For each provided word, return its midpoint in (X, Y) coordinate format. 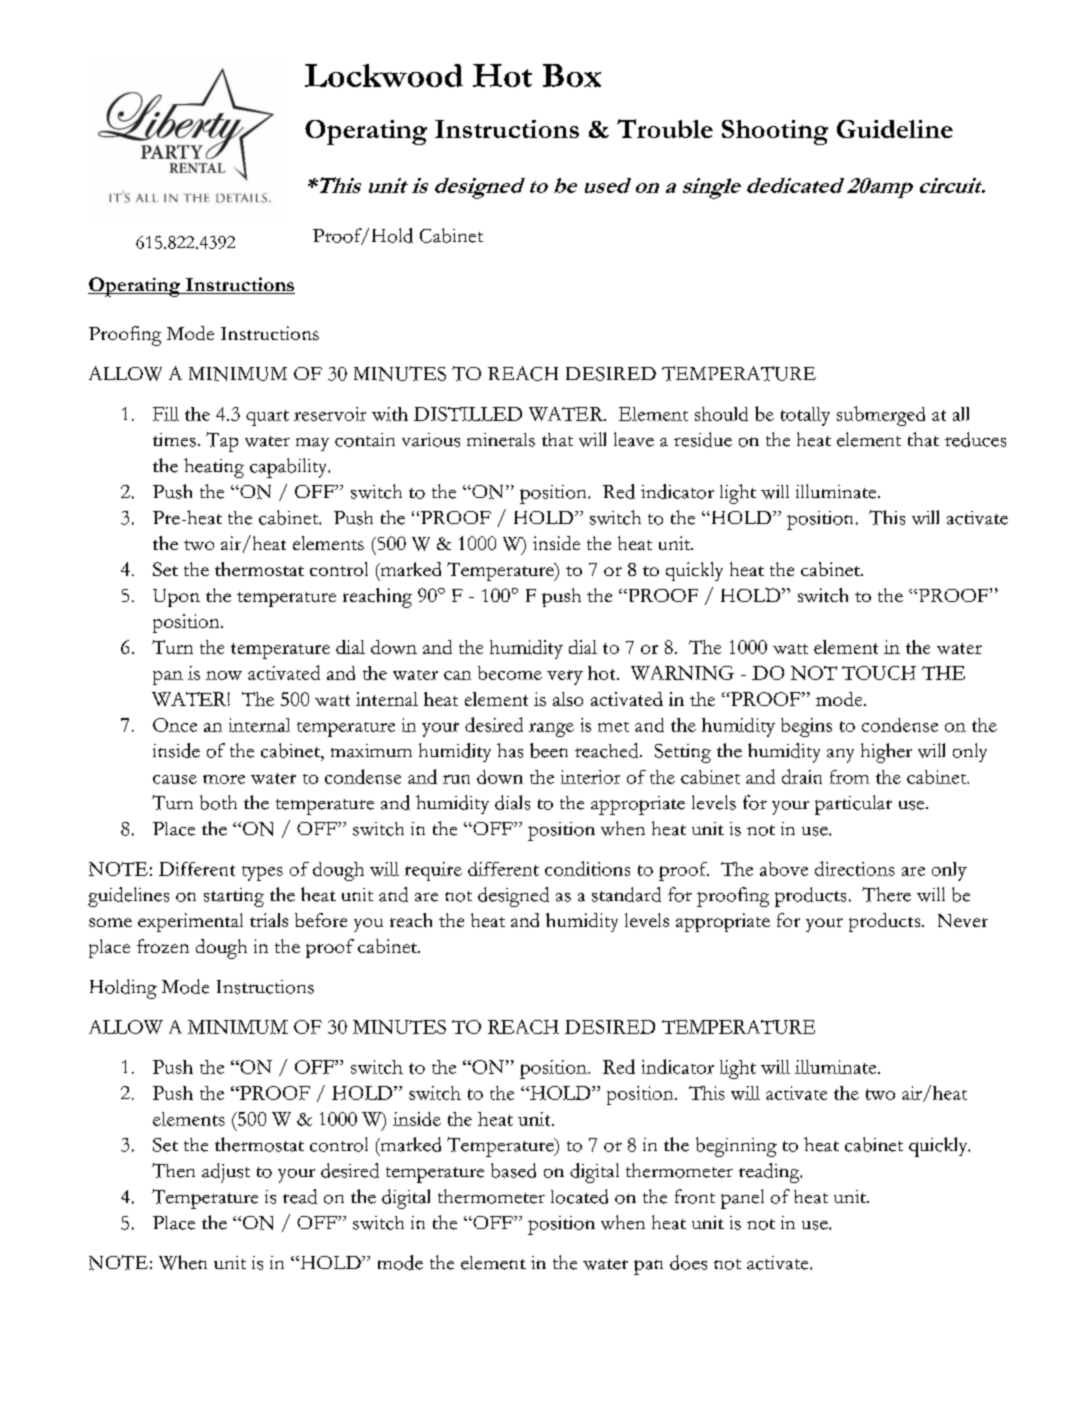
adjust (226, 1173)
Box (572, 75)
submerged (881, 416)
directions (855, 868)
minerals (501, 440)
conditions (587, 868)
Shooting (775, 132)
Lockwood (384, 75)
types (262, 873)
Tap (222, 442)
